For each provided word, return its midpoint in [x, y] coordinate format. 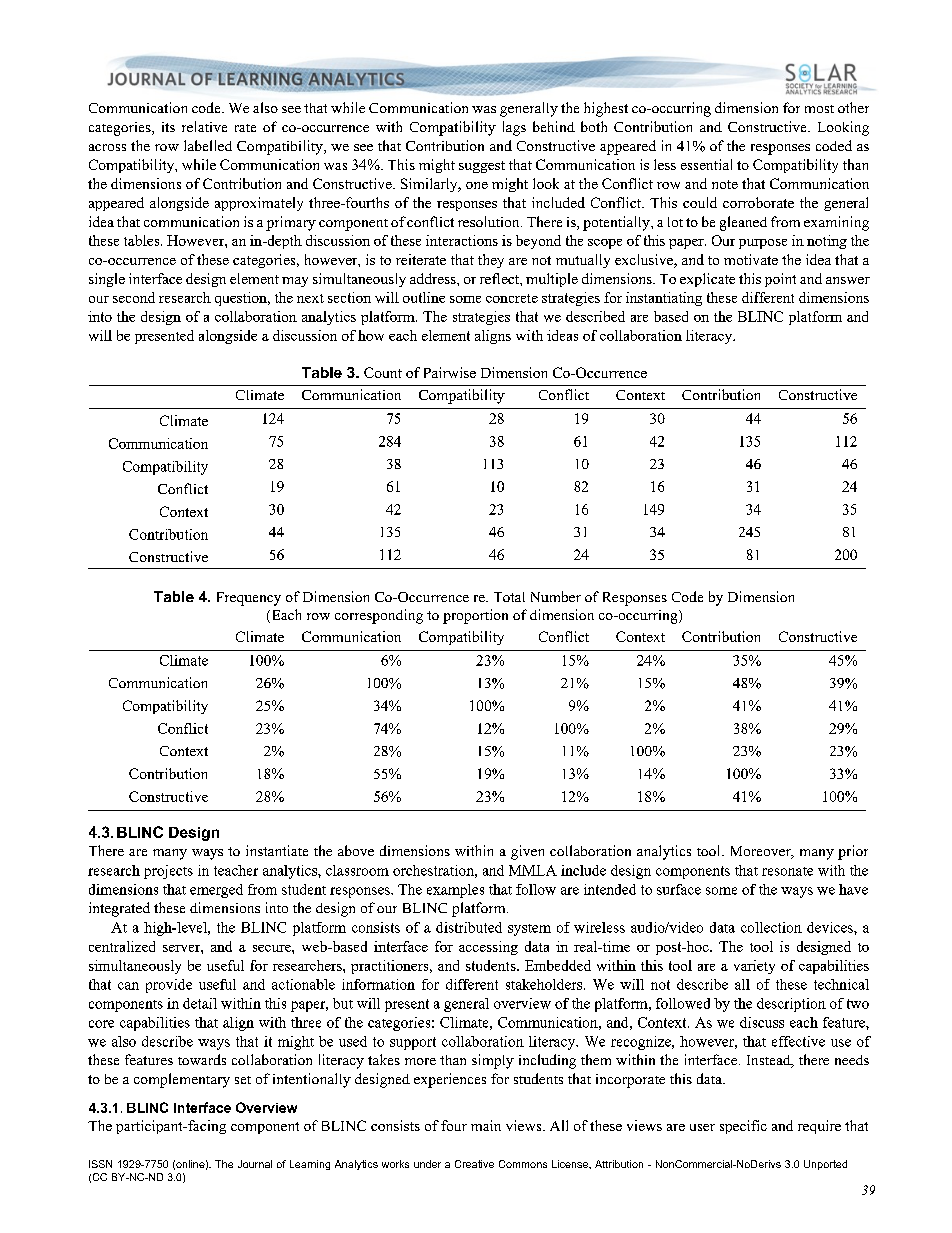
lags [514, 128]
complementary [182, 1080]
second [134, 297]
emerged [216, 891]
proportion [475, 616]
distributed [469, 927]
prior [853, 852]
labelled [208, 145]
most [819, 109]
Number [556, 596]
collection [771, 927]
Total [509, 597]
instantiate [277, 850]
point [780, 280]
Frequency [249, 599]
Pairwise [450, 372]
